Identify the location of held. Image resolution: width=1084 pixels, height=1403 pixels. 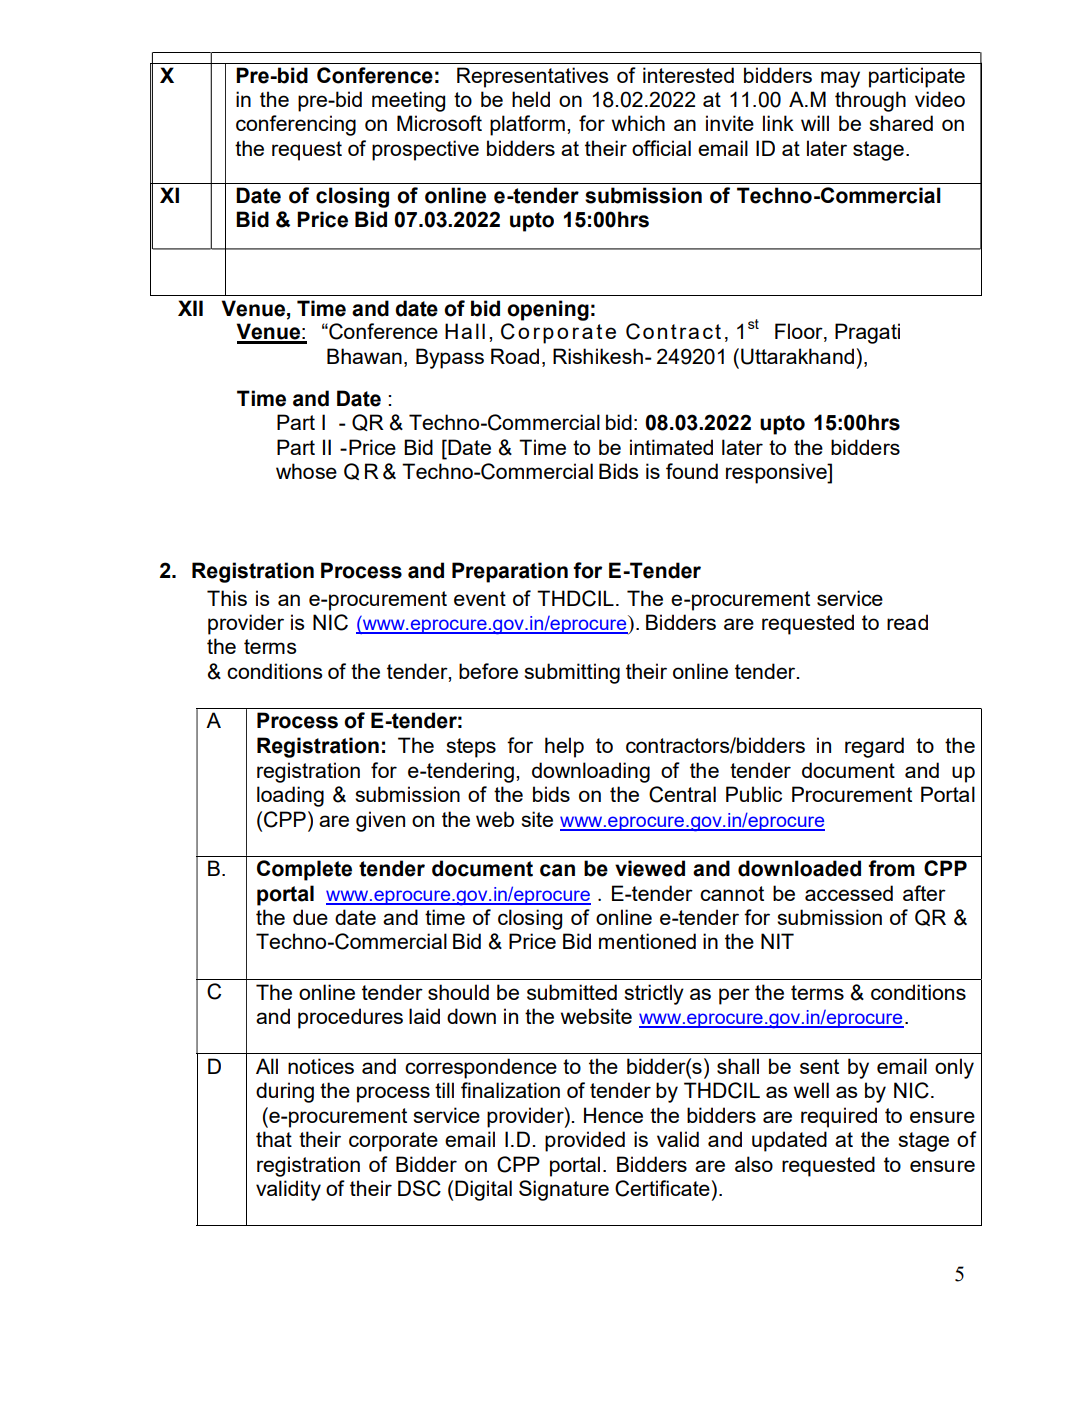
(531, 99).
